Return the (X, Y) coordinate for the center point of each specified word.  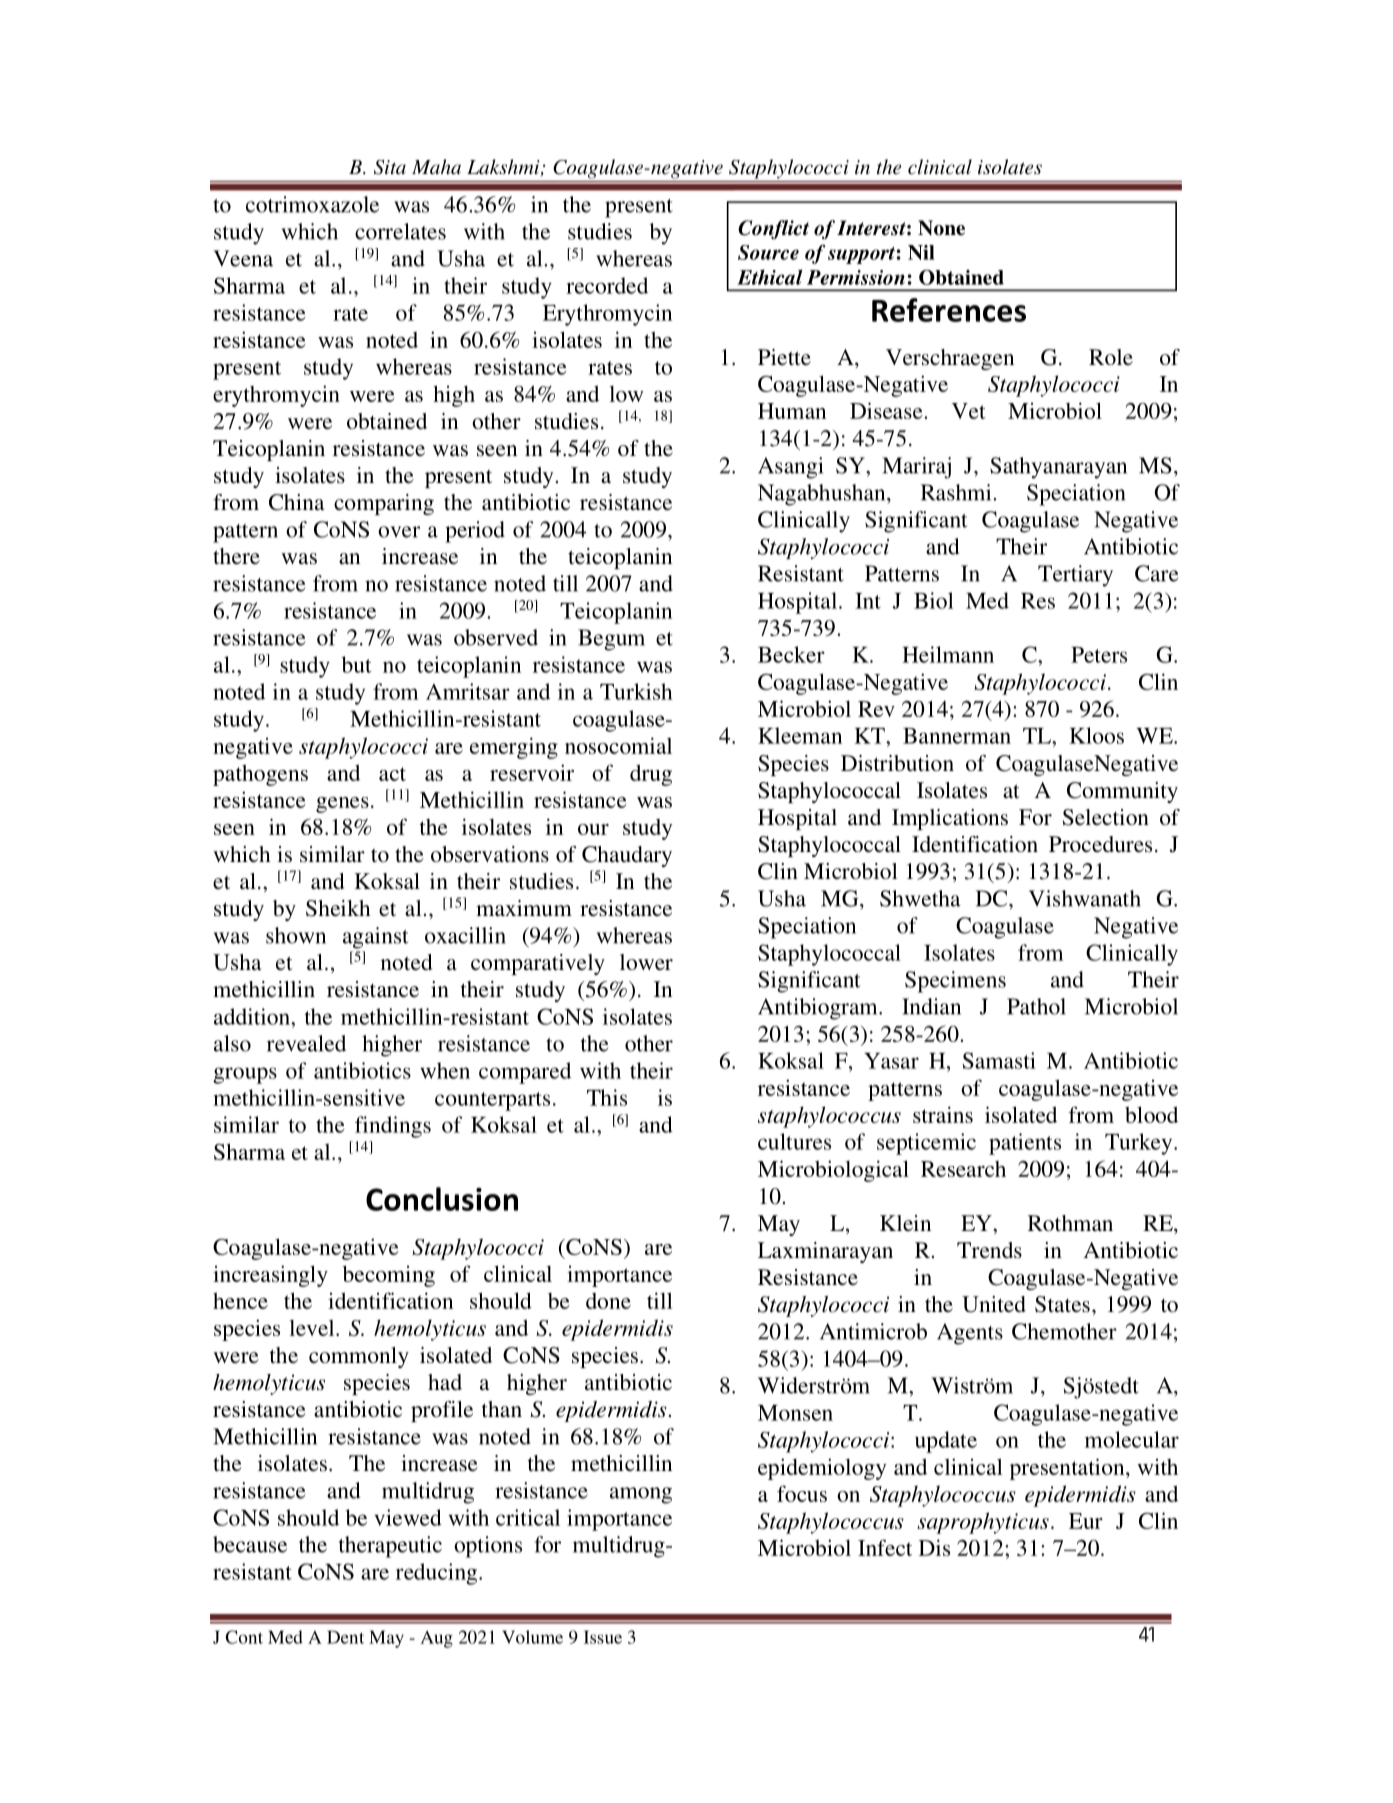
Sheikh (338, 908)
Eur (1086, 1521)
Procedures (1100, 844)
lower (646, 962)
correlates (400, 231)
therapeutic (390, 1547)
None (941, 228)
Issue (603, 1637)
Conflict (773, 229)
